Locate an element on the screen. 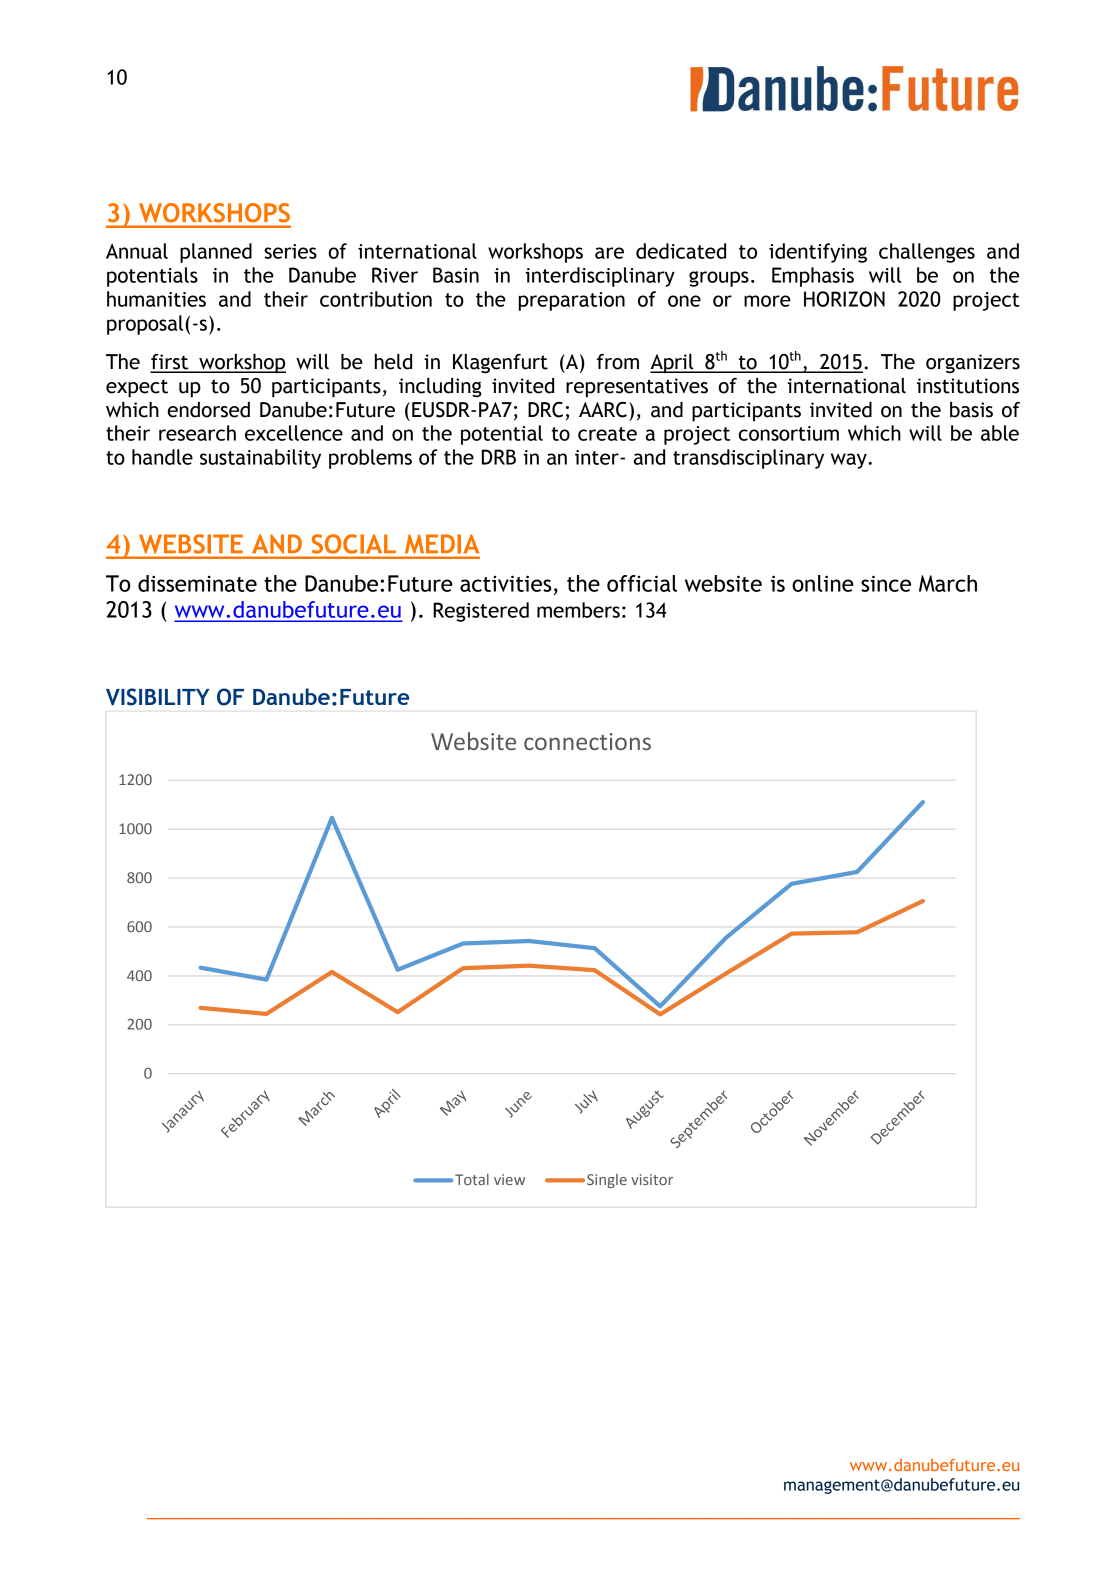  visitor is located at coordinates (652, 1179).
